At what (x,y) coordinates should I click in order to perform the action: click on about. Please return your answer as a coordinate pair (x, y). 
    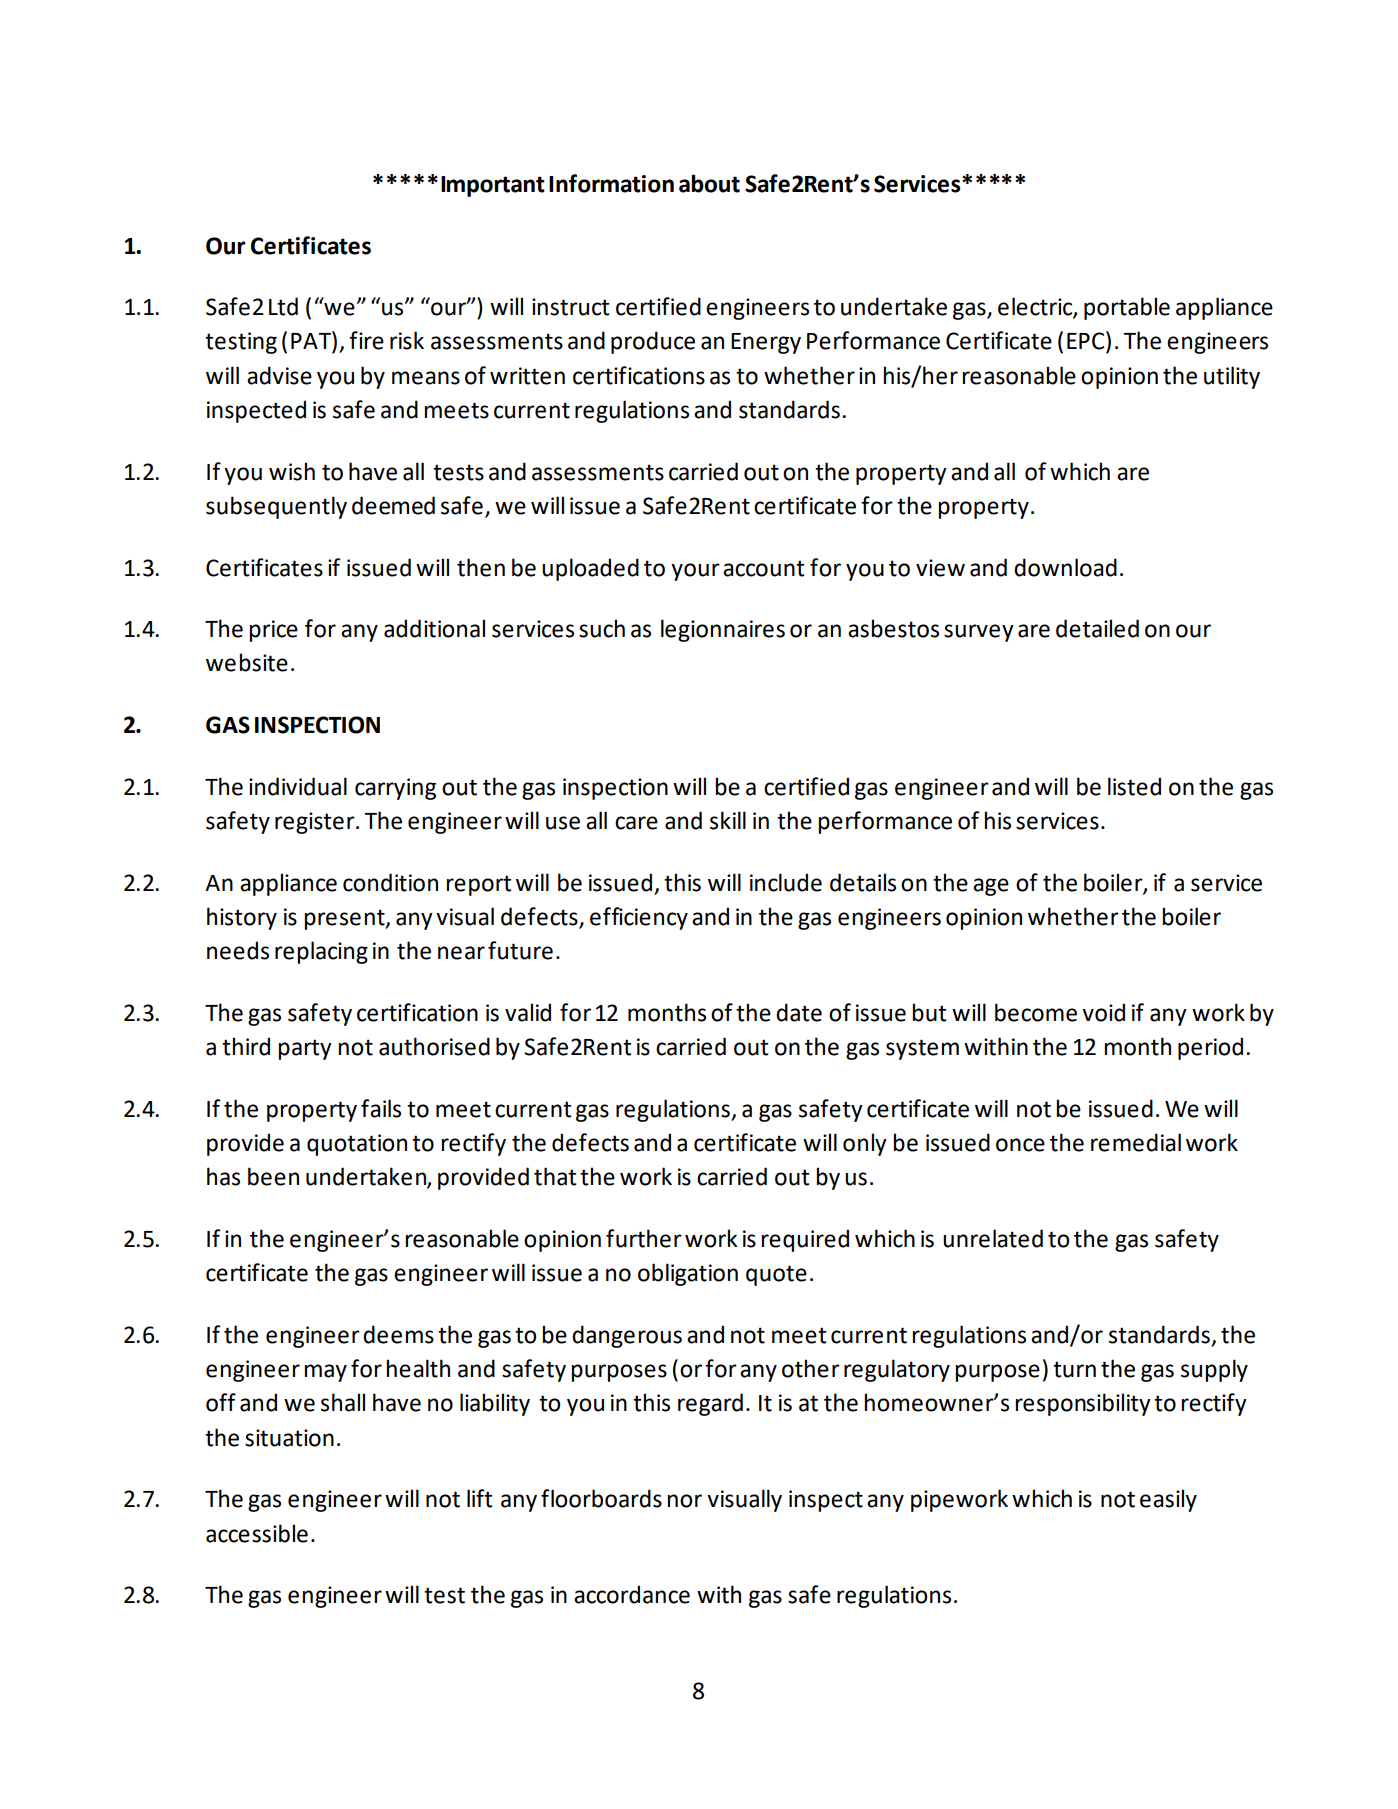
    Looking at the image, I should click on (709, 183).
